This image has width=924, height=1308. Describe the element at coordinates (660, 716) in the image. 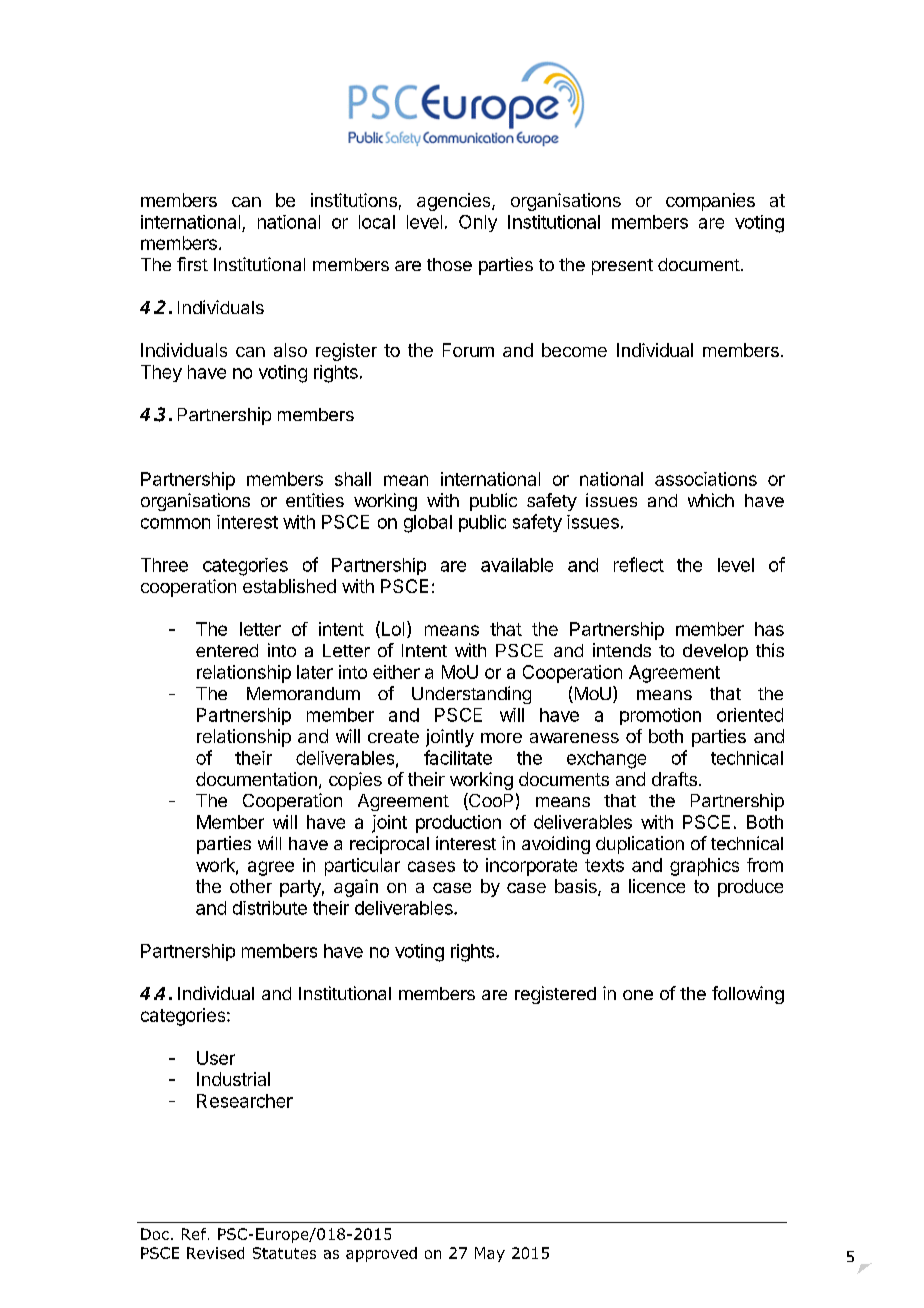

I see `promotion` at that location.
